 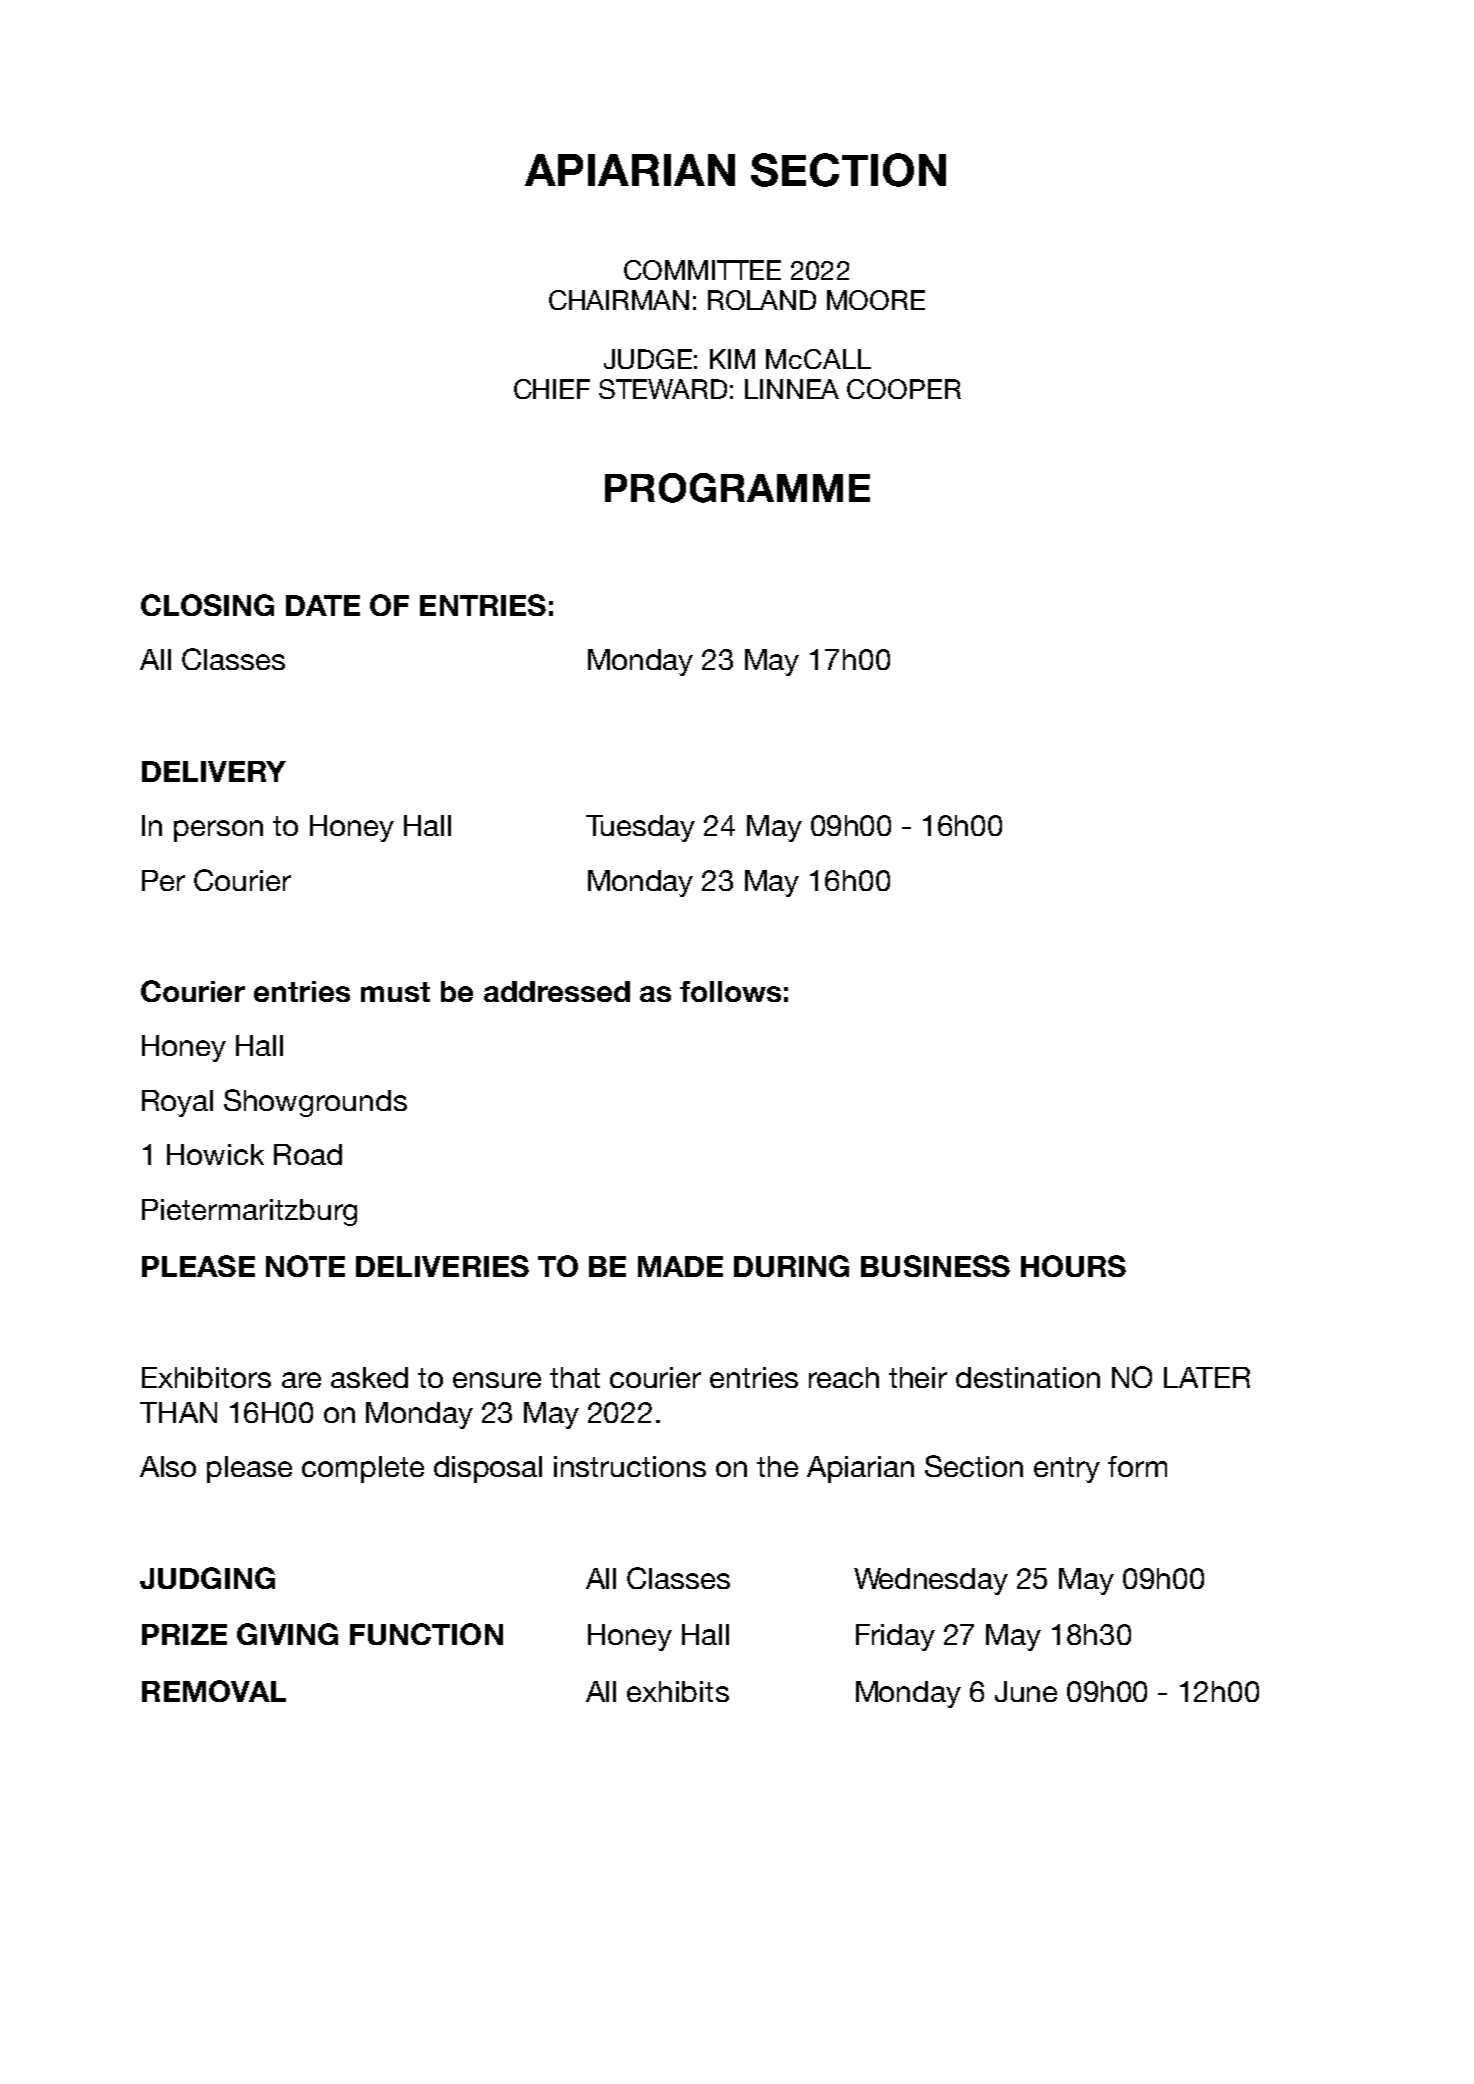 What do you see at coordinates (730, 991) in the screenshot?
I see `follows` at bounding box center [730, 991].
